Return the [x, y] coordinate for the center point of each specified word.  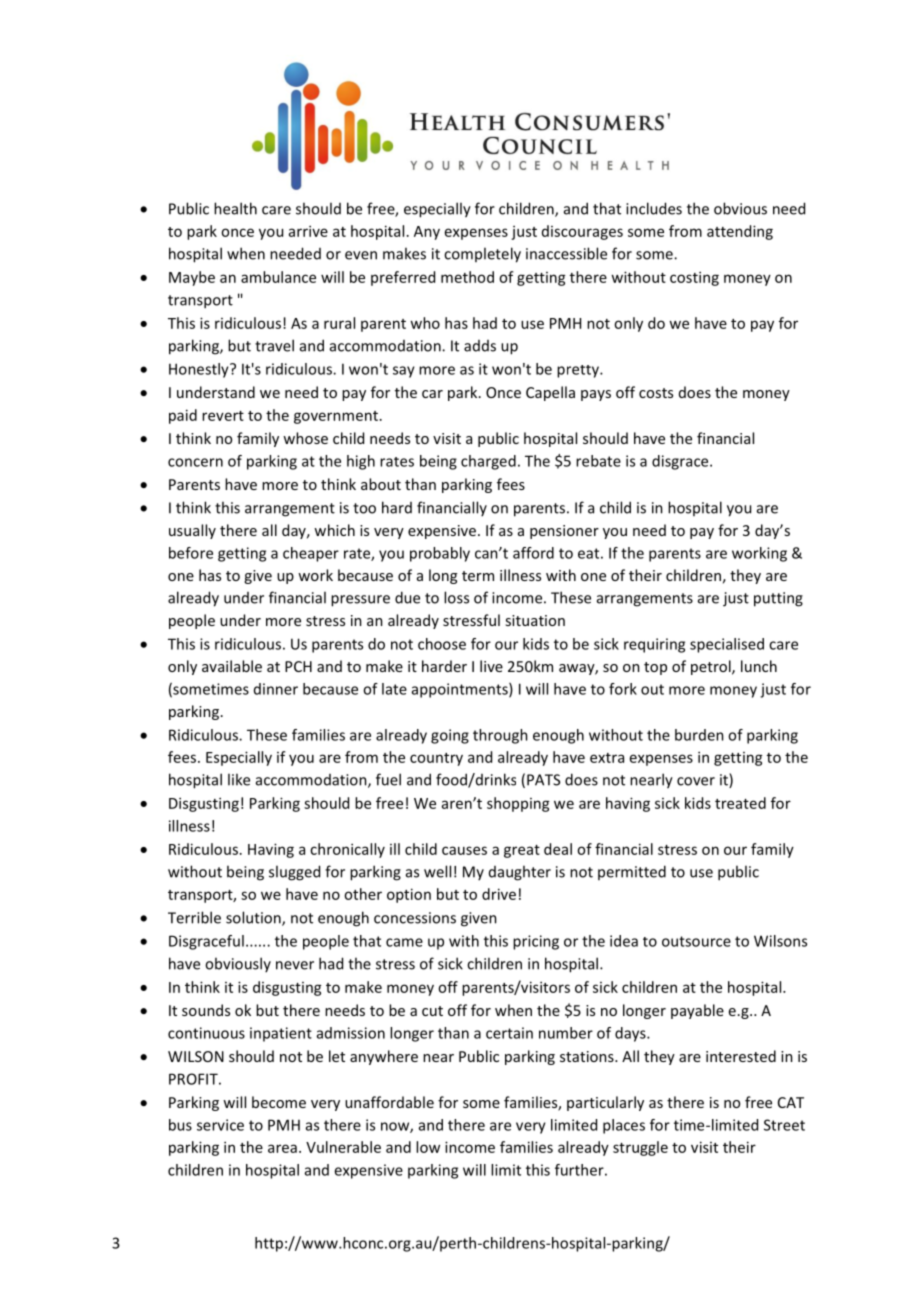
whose [305, 438]
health [235, 208]
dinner [276, 689]
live [491, 666]
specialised [727, 645]
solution [254, 918]
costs [656, 393]
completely [482, 255]
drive [499, 894]
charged [488, 462]
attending [740, 232]
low [428, 1147]
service [220, 1125]
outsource [696, 941]
